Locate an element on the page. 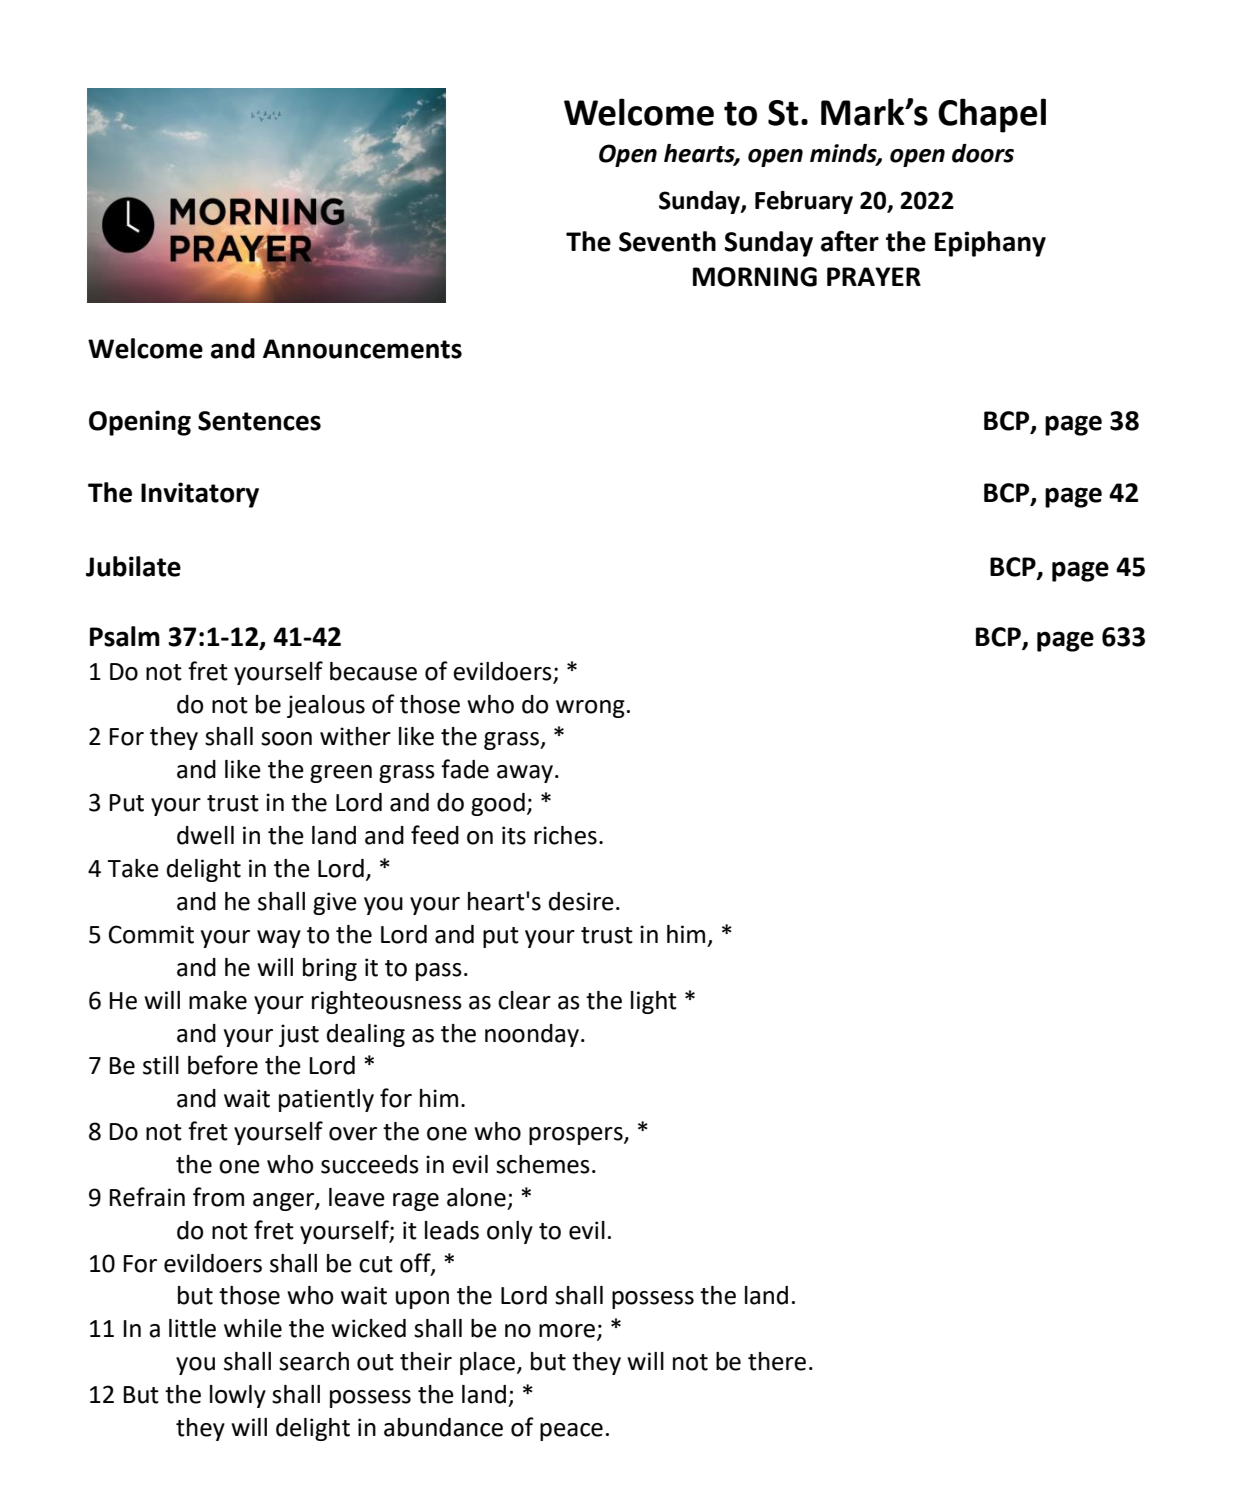 The image size is (1233, 1498). peace is located at coordinates (571, 1432).
